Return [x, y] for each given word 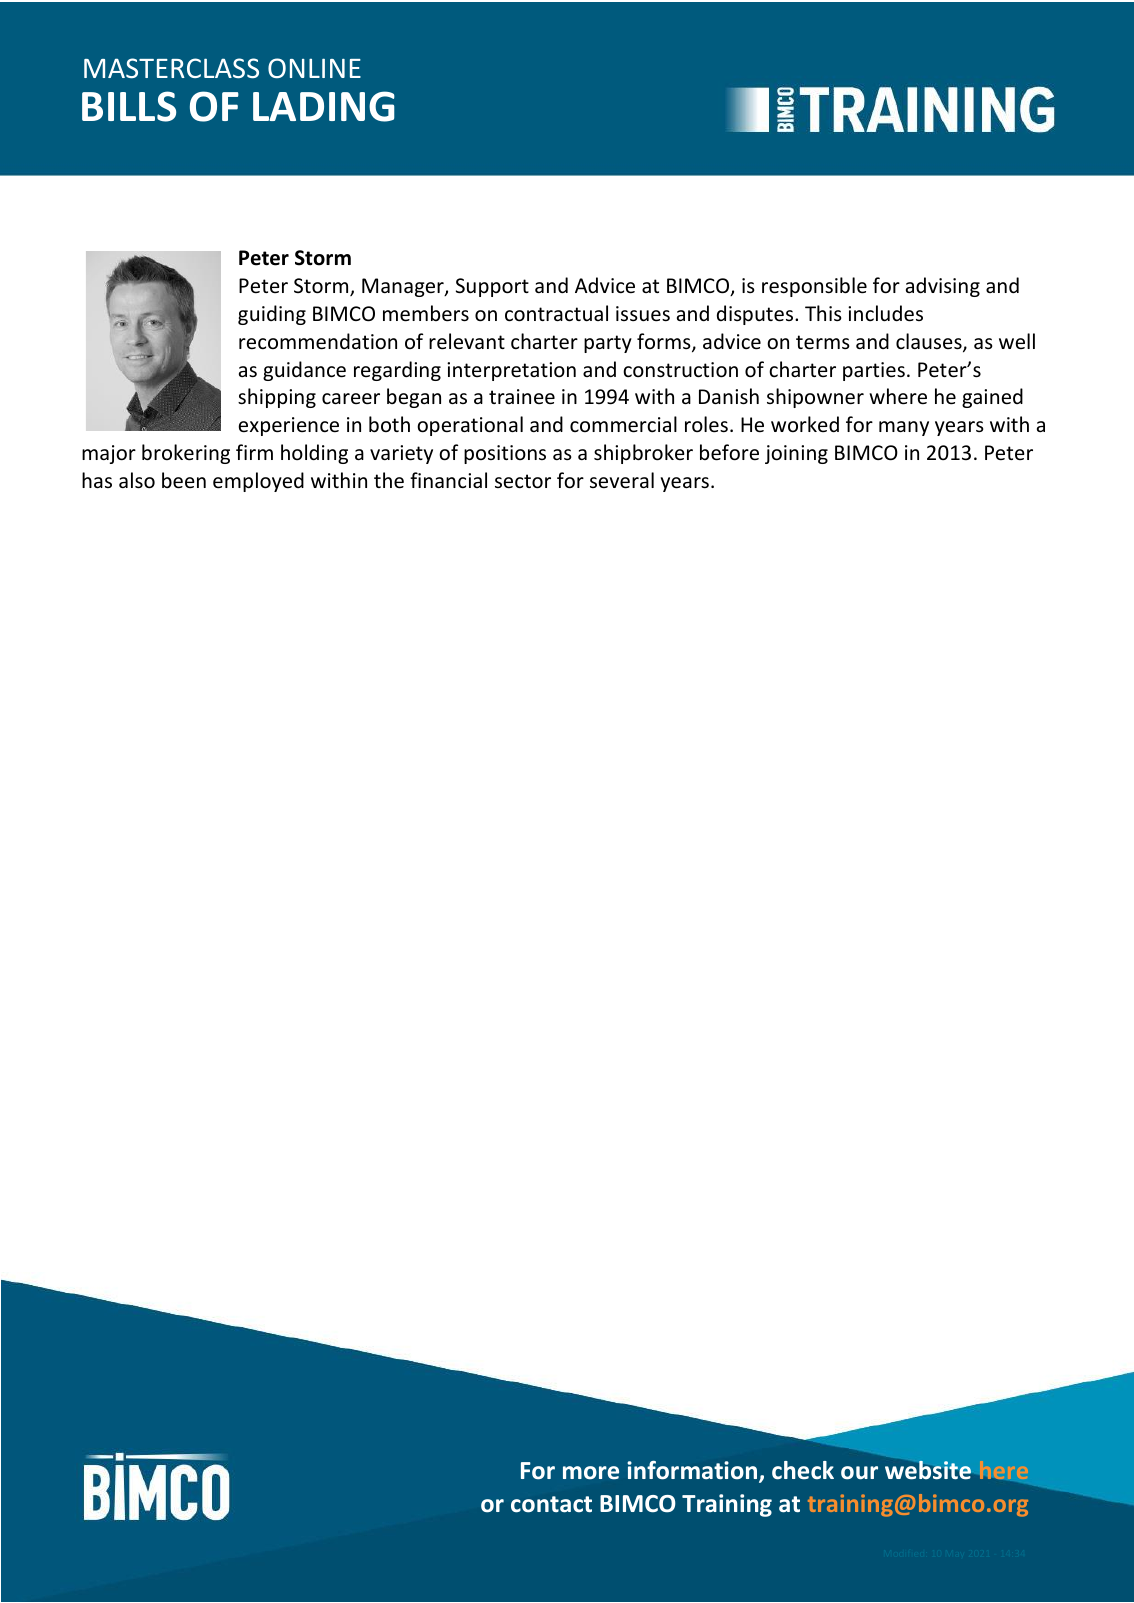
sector [523, 481]
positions [505, 454]
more [591, 1472]
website [929, 1469]
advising [943, 287]
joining [796, 454]
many [904, 428]
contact [551, 1504]
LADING [324, 106]
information [693, 1471]
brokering [186, 454]
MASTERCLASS [171, 68]
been [184, 480]
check [803, 1470]
